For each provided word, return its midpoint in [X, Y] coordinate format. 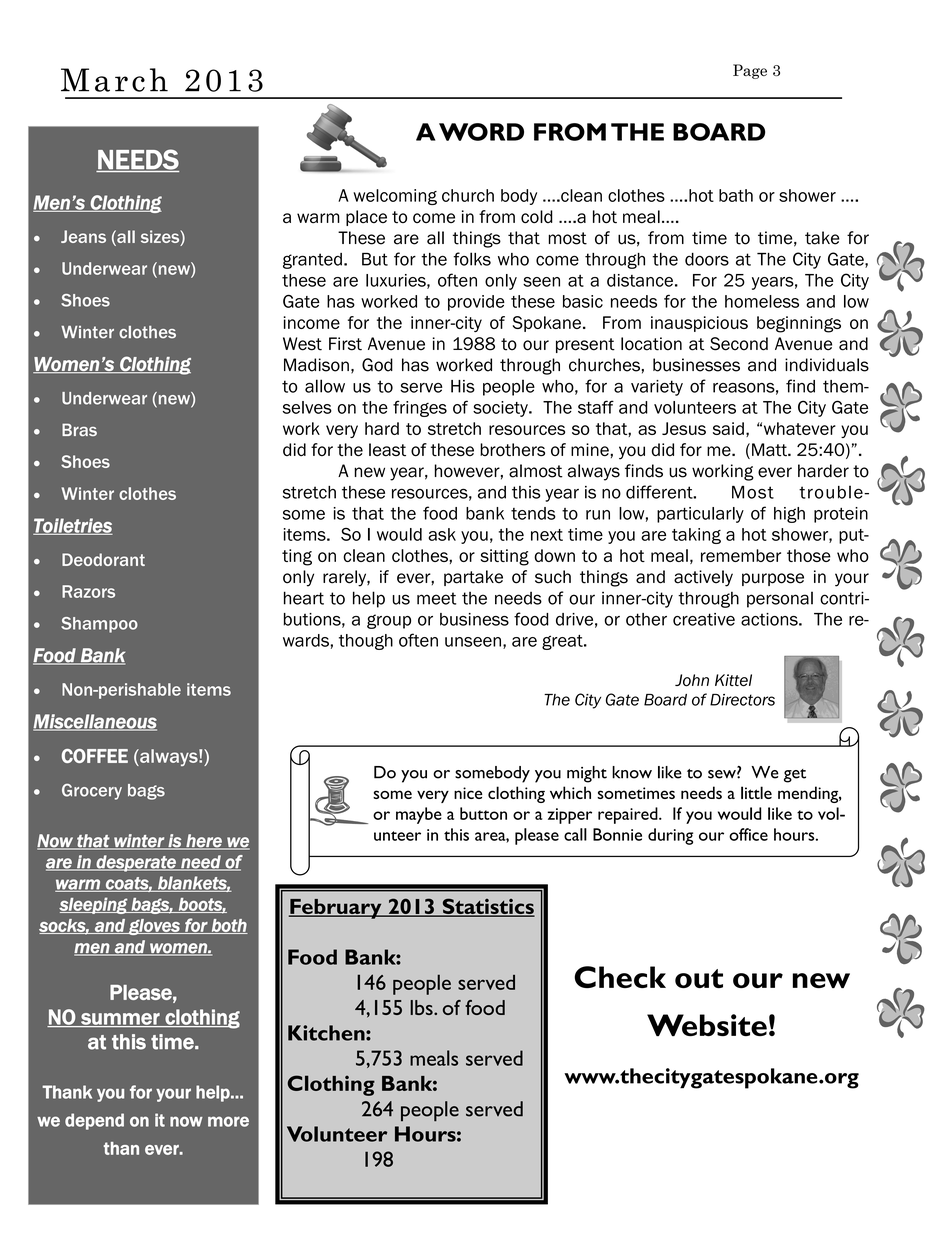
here [204, 842]
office [748, 834]
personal [780, 599]
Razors [88, 591]
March [114, 80]
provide [476, 303]
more [228, 1121]
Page [750, 71]
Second [739, 344]
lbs [422, 1007]
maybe [419, 815]
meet [436, 598]
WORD [481, 132]
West [302, 344]
